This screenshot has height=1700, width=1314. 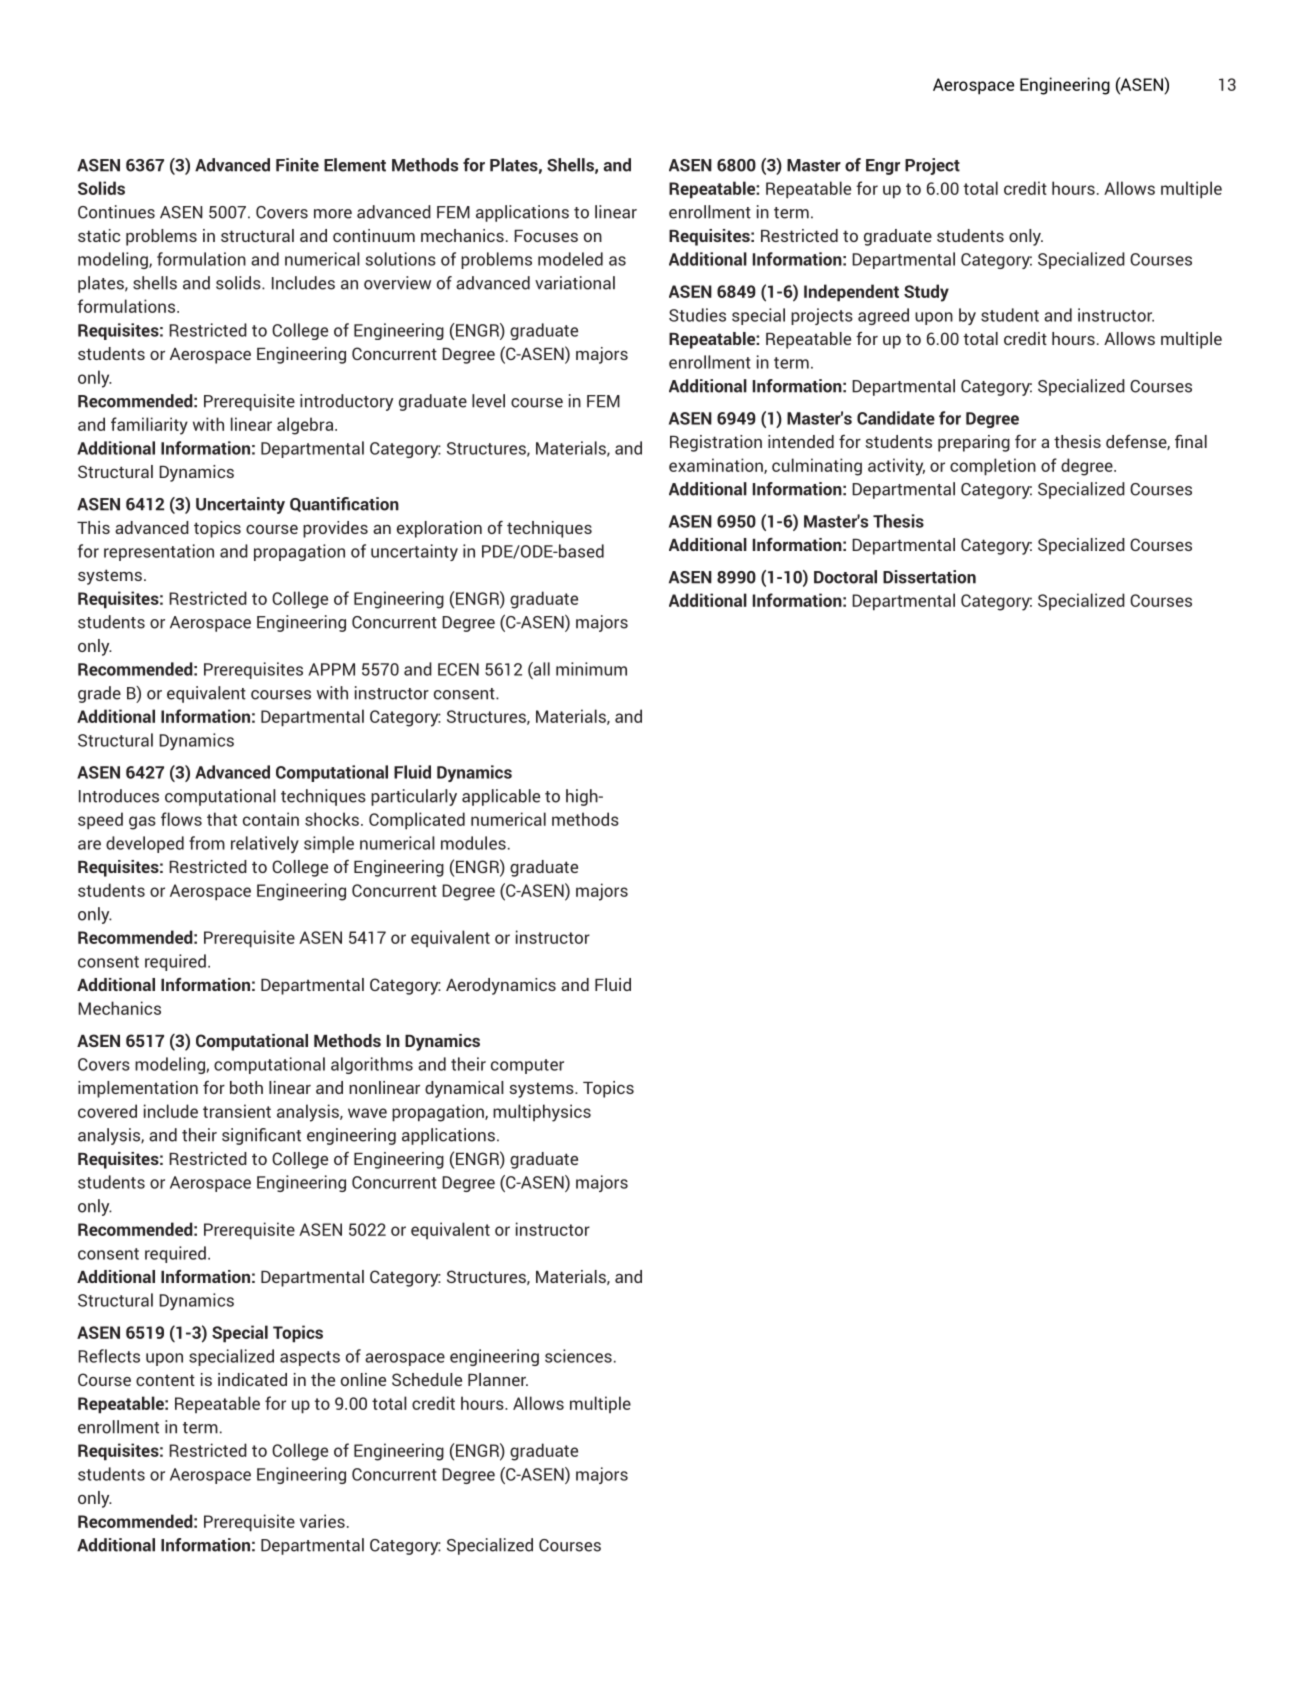 I want to click on Planner, so click(x=498, y=1379).
